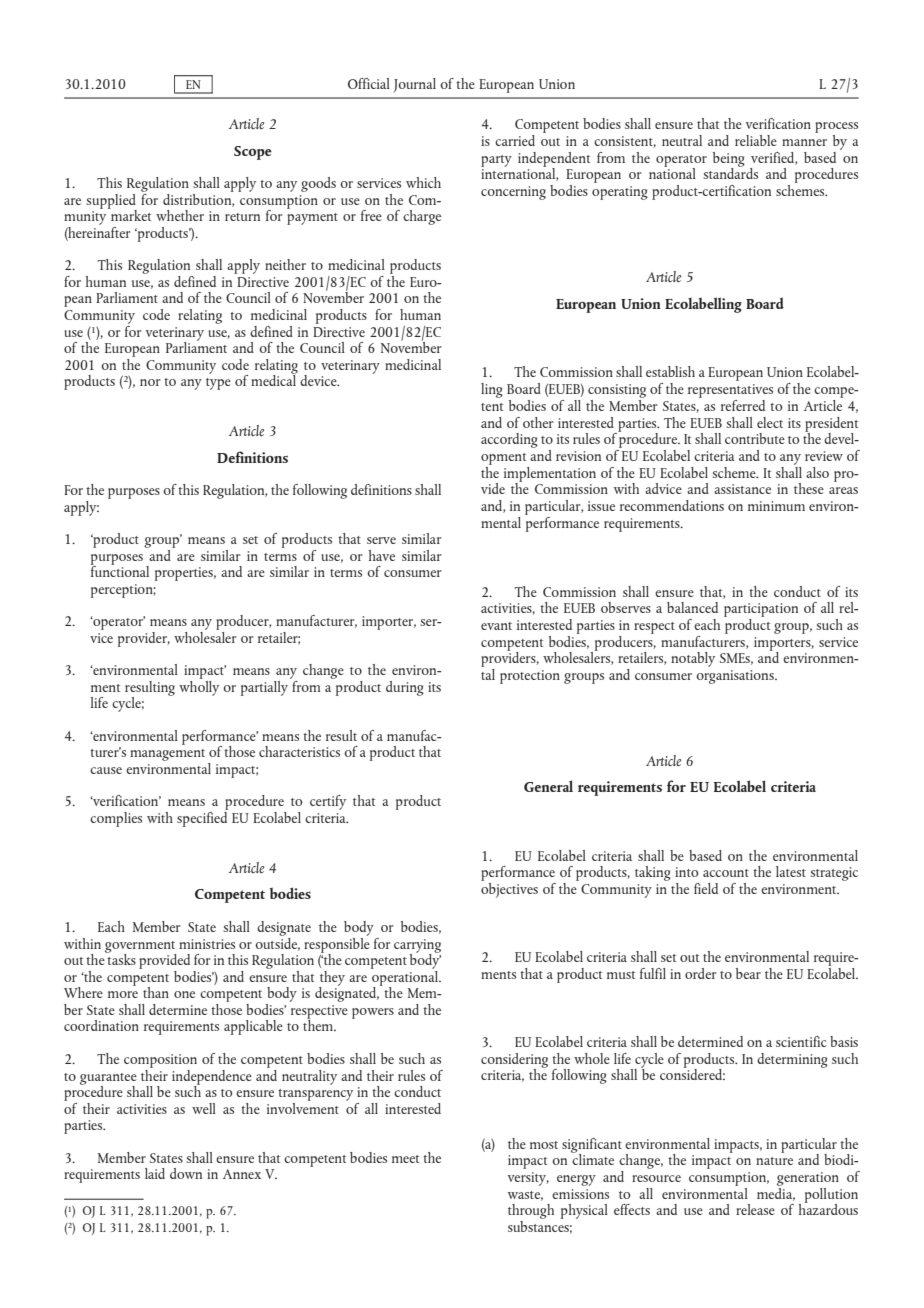 The image size is (924, 1308). Describe the element at coordinates (186, 1173) in the screenshot. I see `down` at that location.
